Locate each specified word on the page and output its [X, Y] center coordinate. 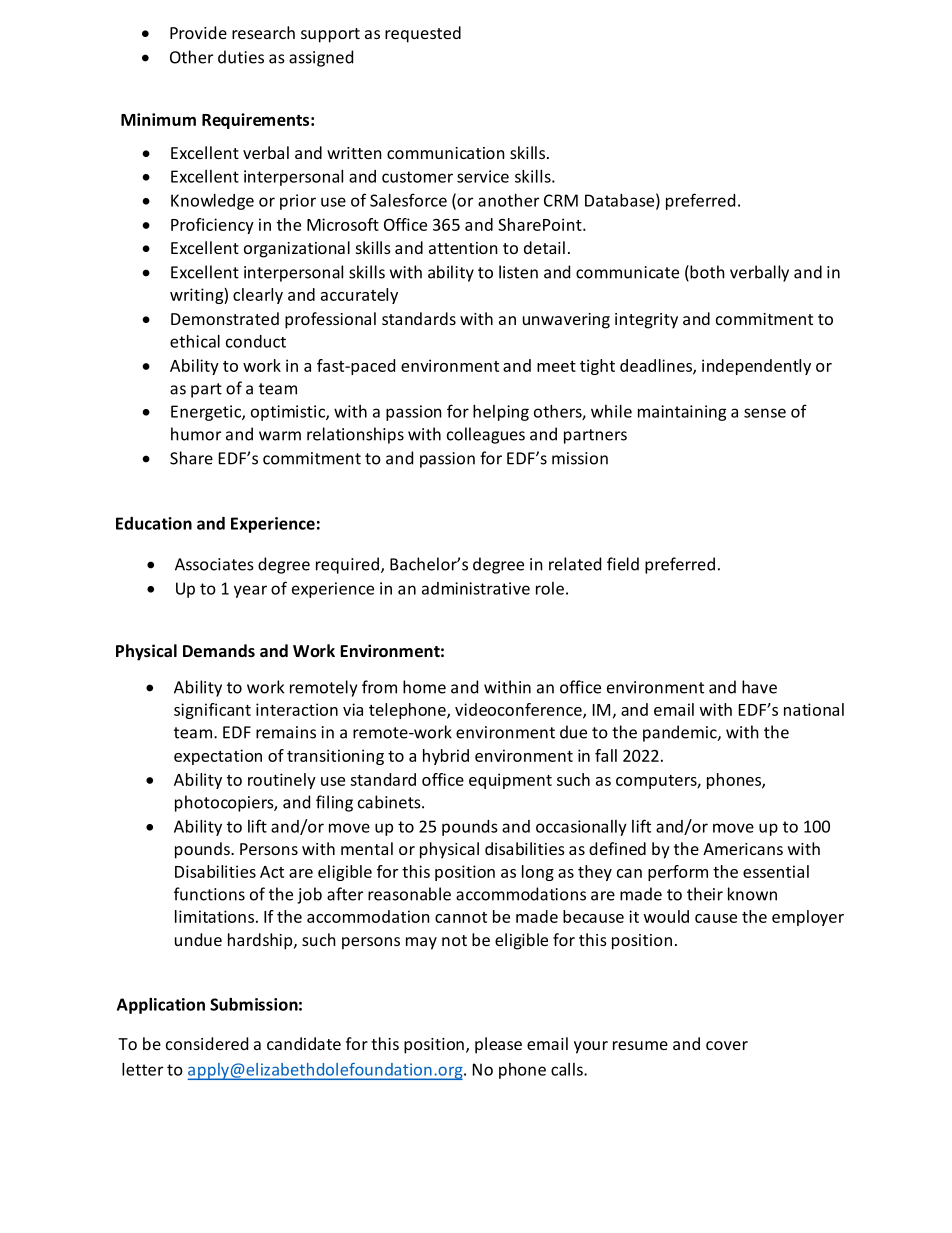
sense [765, 413]
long [538, 873]
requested [423, 34]
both [706, 273]
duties [241, 57]
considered [207, 1043]
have [759, 687]
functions [209, 894]
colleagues [486, 435]
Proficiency [212, 226]
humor [196, 434]
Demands [219, 650]
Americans [743, 849]
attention [463, 248]
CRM [561, 200]
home [424, 687]
